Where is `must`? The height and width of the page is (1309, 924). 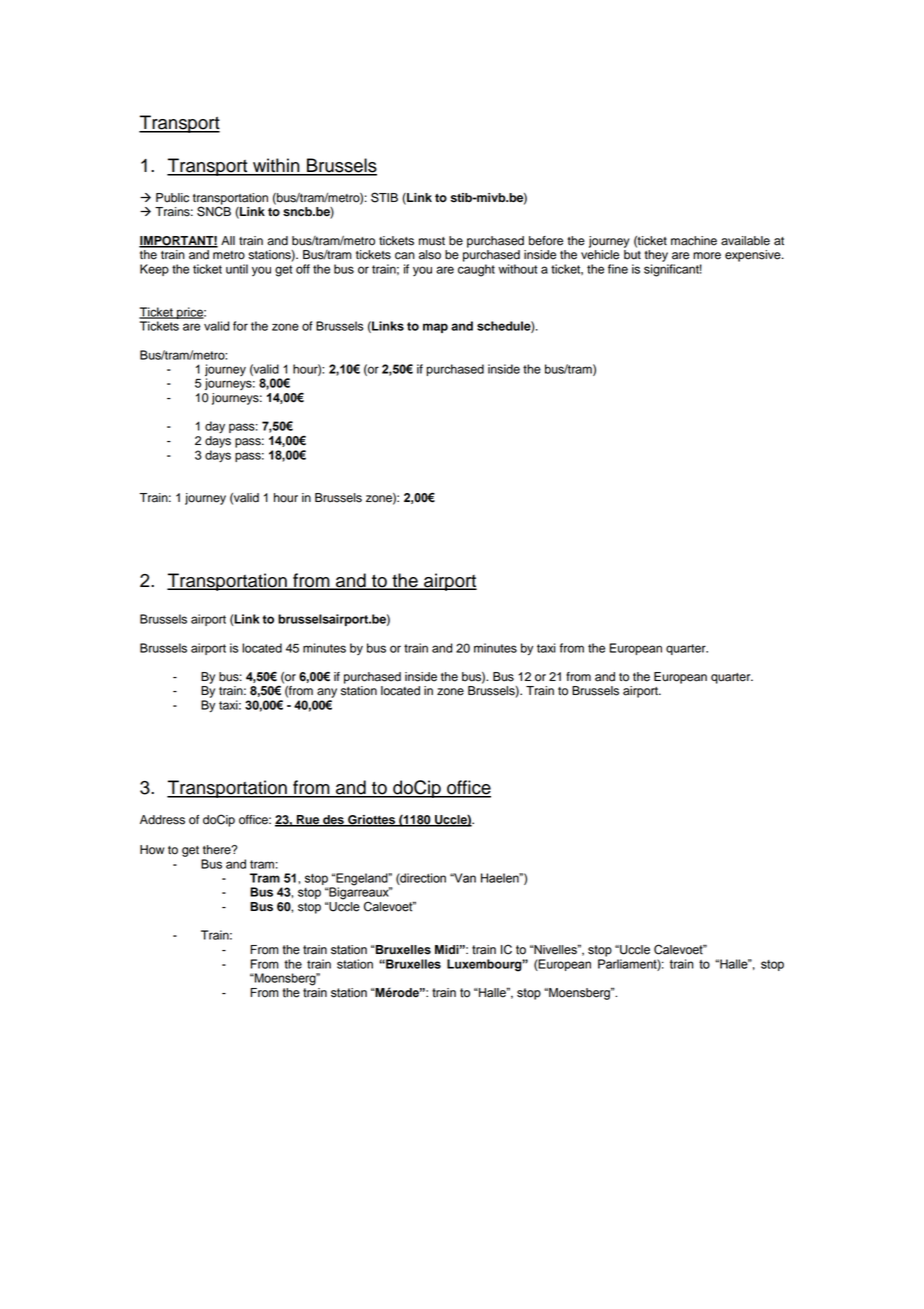
must is located at coordinates (432, 241).
